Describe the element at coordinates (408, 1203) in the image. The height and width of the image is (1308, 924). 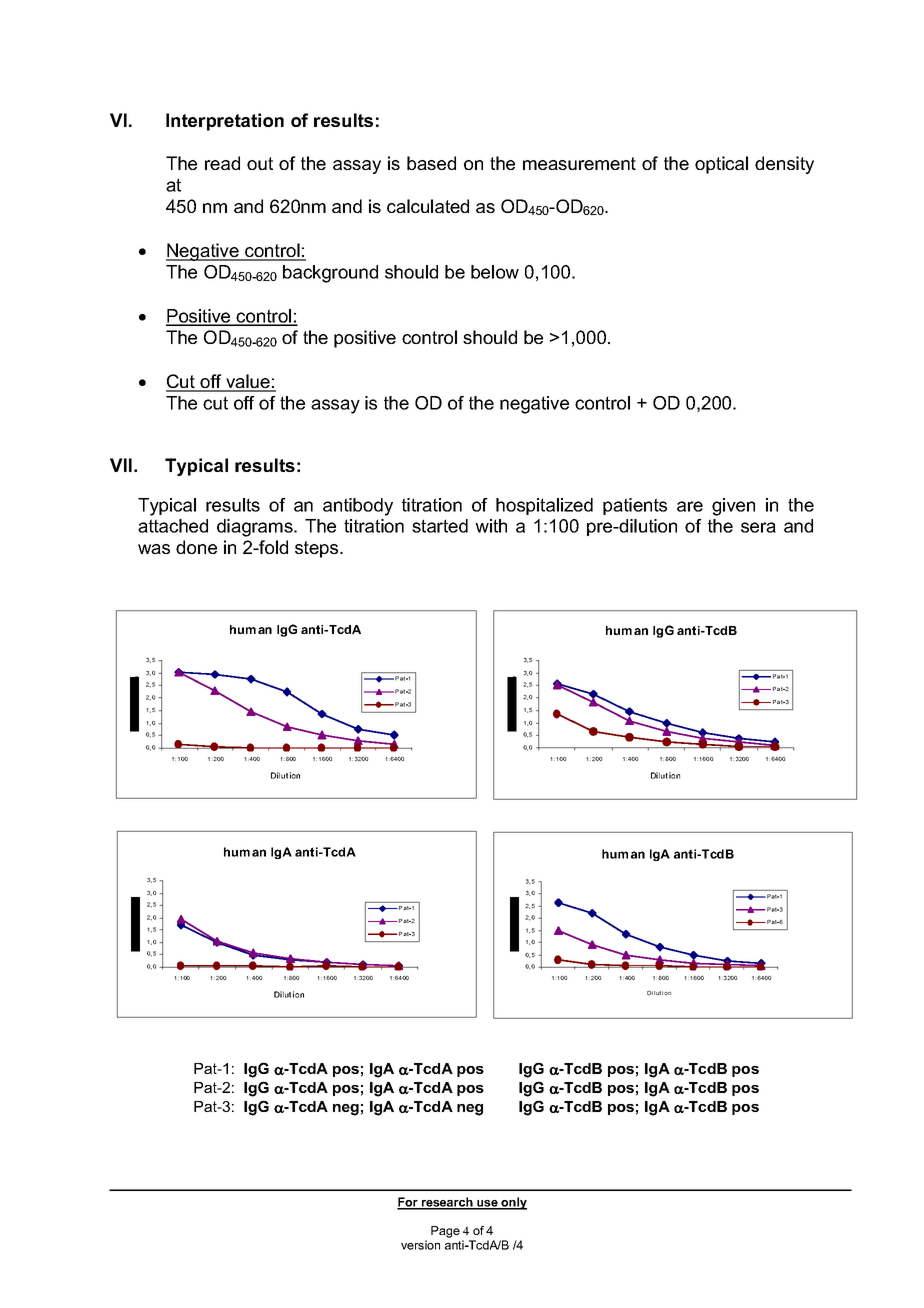
I see `For` at that location.
